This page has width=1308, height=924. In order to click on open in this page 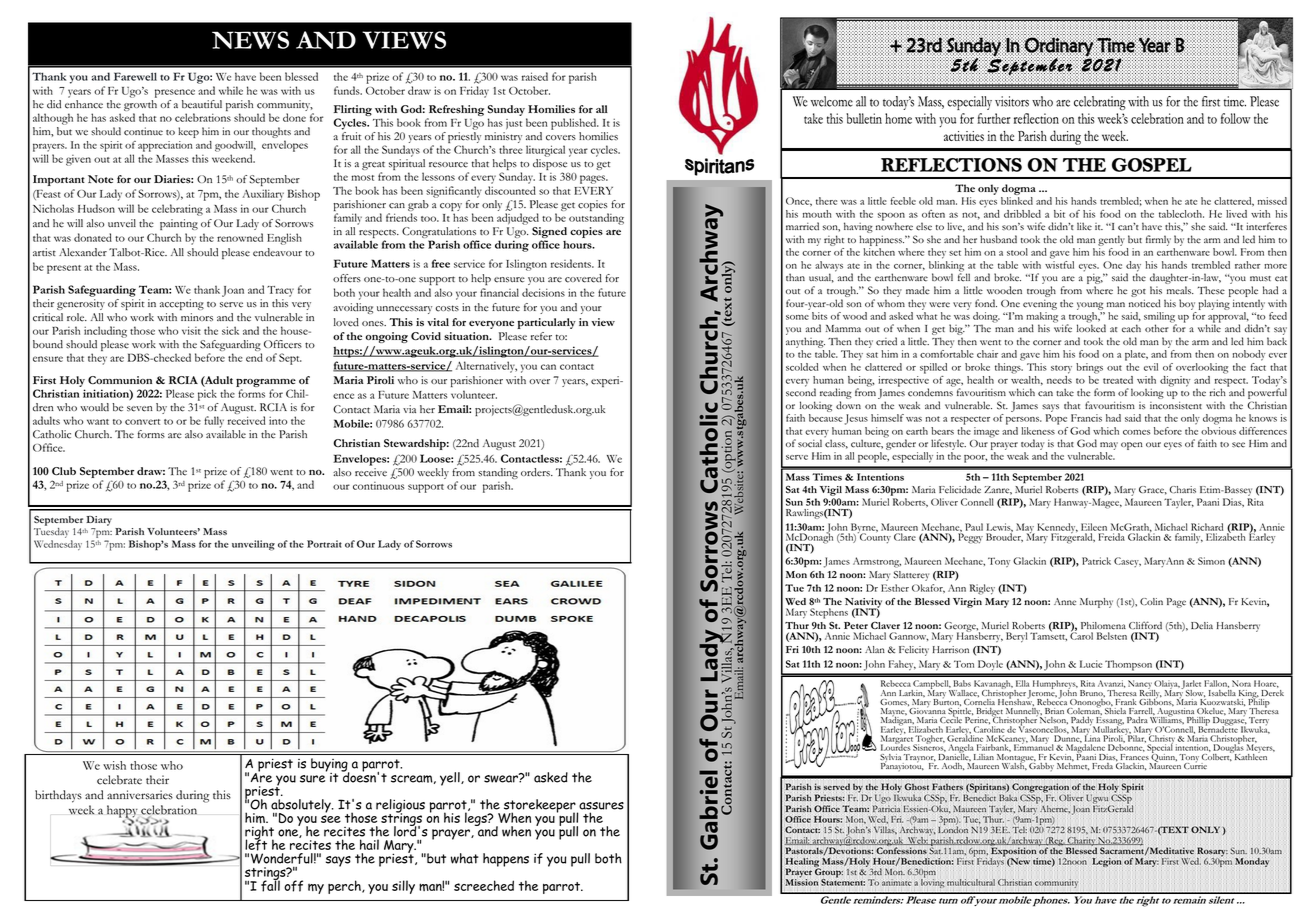, I will do `click(1132, 446)`.
